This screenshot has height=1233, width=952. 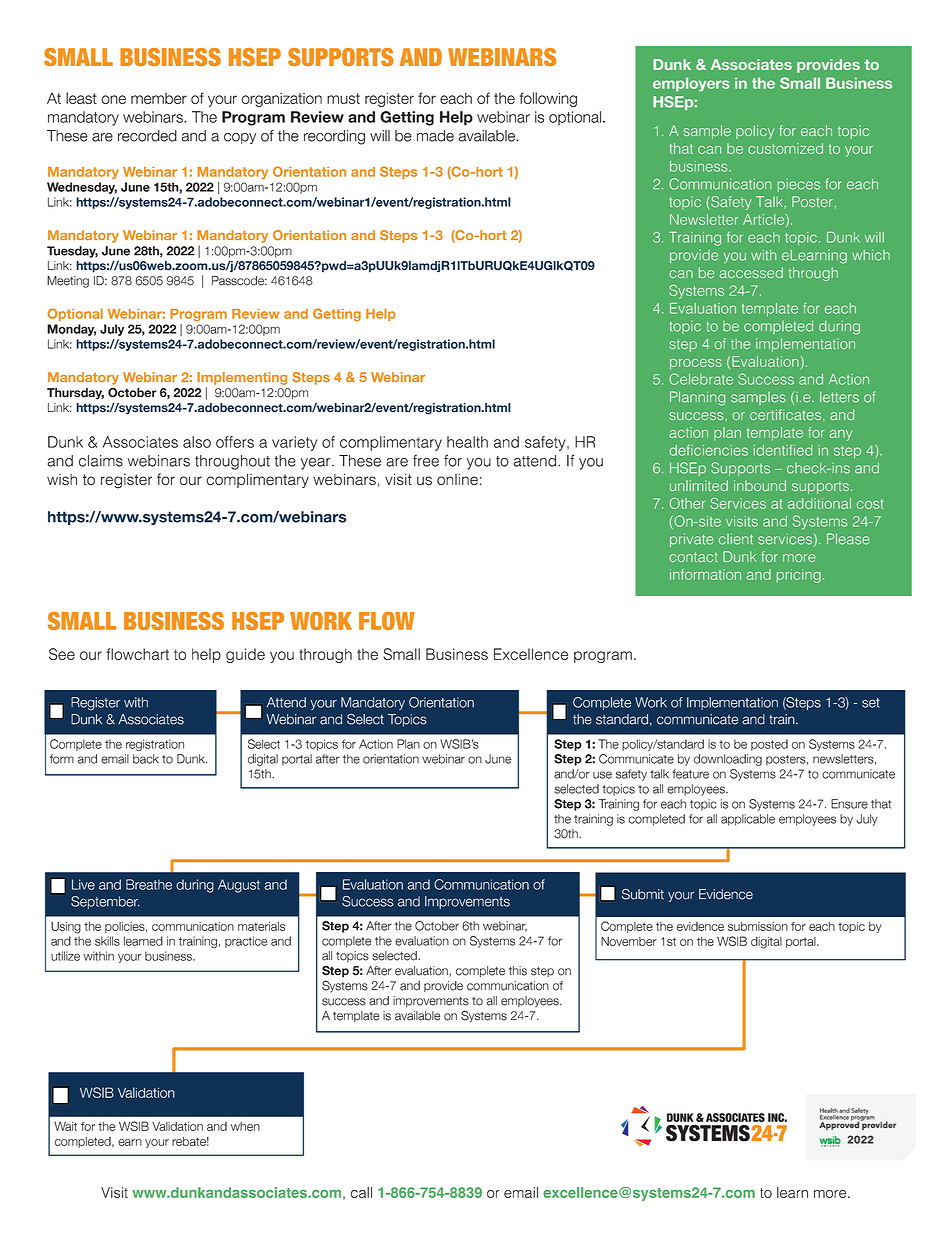 I want to click on when, so click(x=245, y=1126).
